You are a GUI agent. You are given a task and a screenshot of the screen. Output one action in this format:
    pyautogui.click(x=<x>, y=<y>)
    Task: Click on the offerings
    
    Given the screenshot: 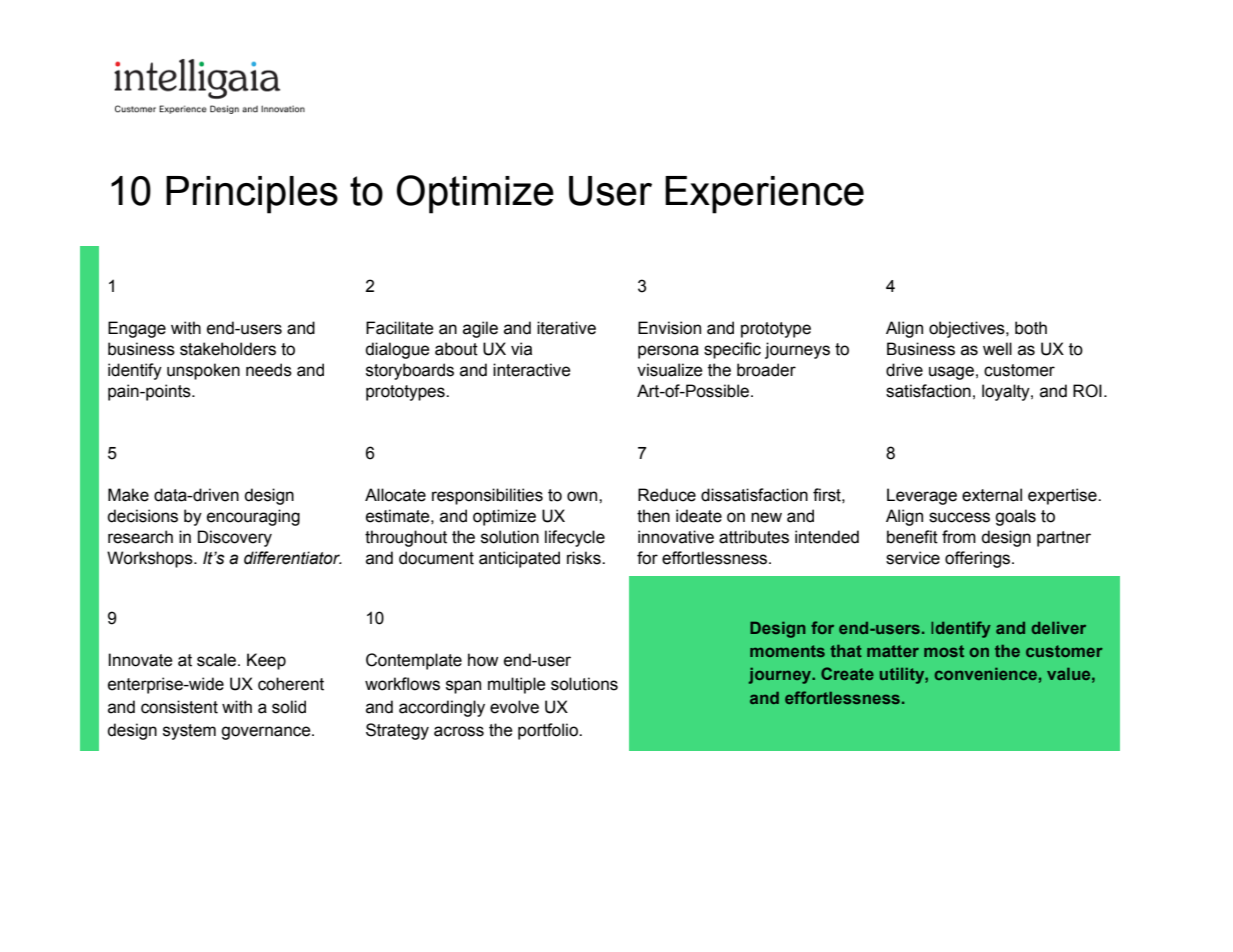 What is the action you would take?
    pyautogui.click(x=979, y=559)
